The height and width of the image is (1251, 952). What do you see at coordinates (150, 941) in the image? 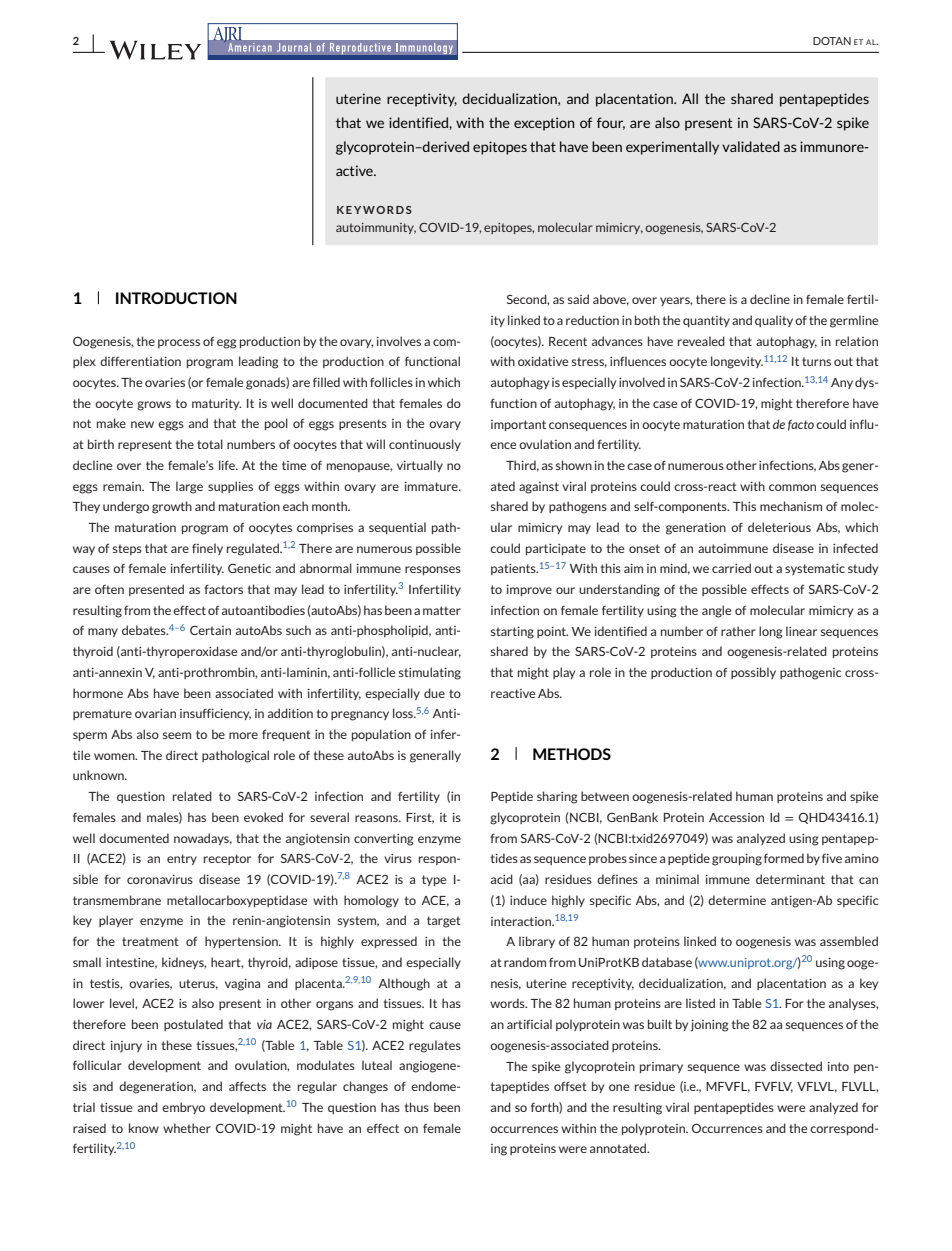
I see `treatment` at bounding box center [150, 941].
